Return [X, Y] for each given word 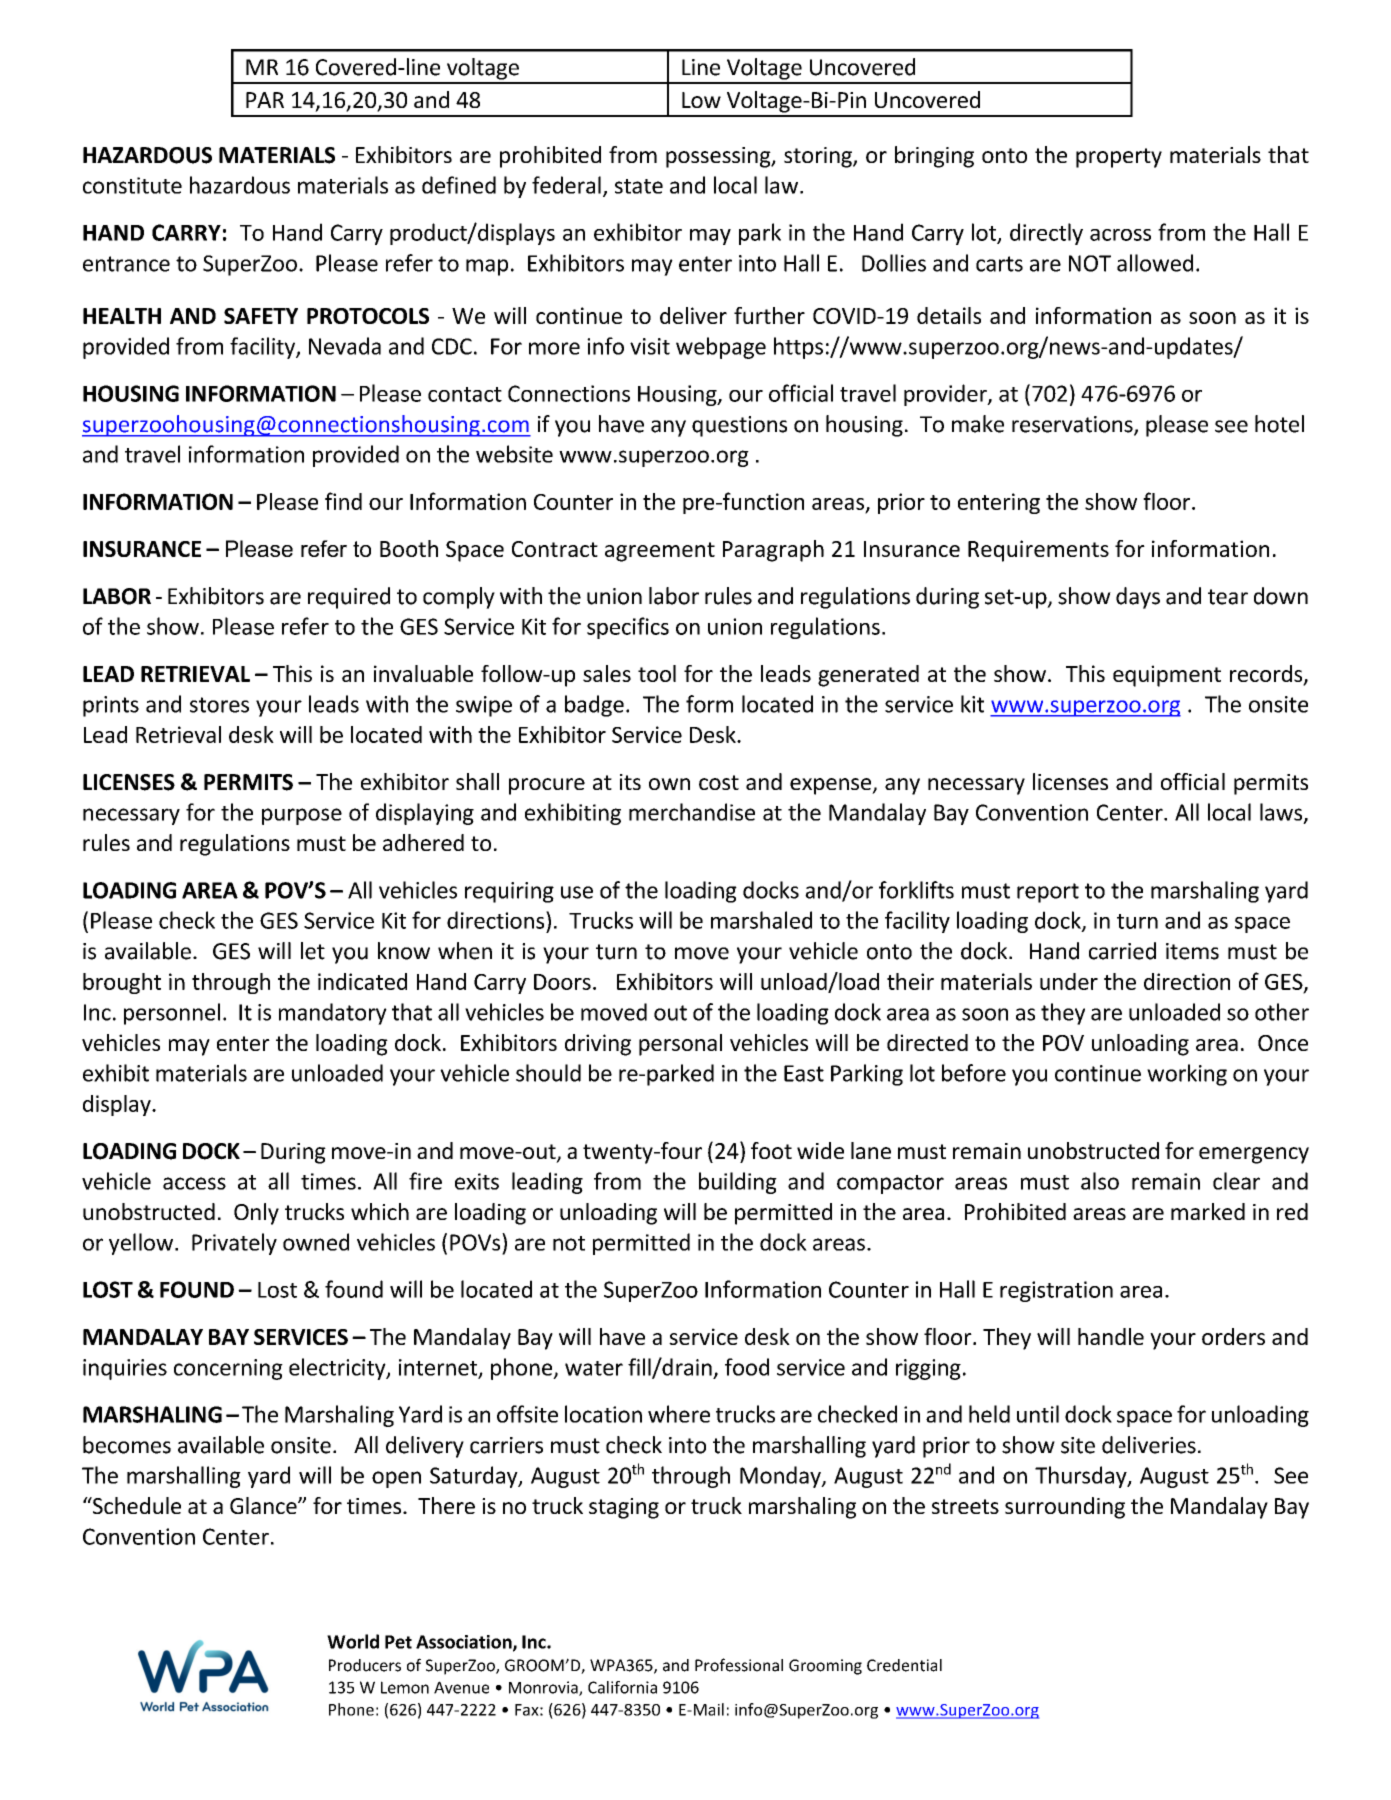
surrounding [1065, 1508]
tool [657, 673]
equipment [1167, 676]
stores [219, 705]
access [194, 1183]
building [738, 1183]
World [353, 1641]
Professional [739, 1665]
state [639, 186]
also [1100, 1181]
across [1120, 235]
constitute [132, 185]
